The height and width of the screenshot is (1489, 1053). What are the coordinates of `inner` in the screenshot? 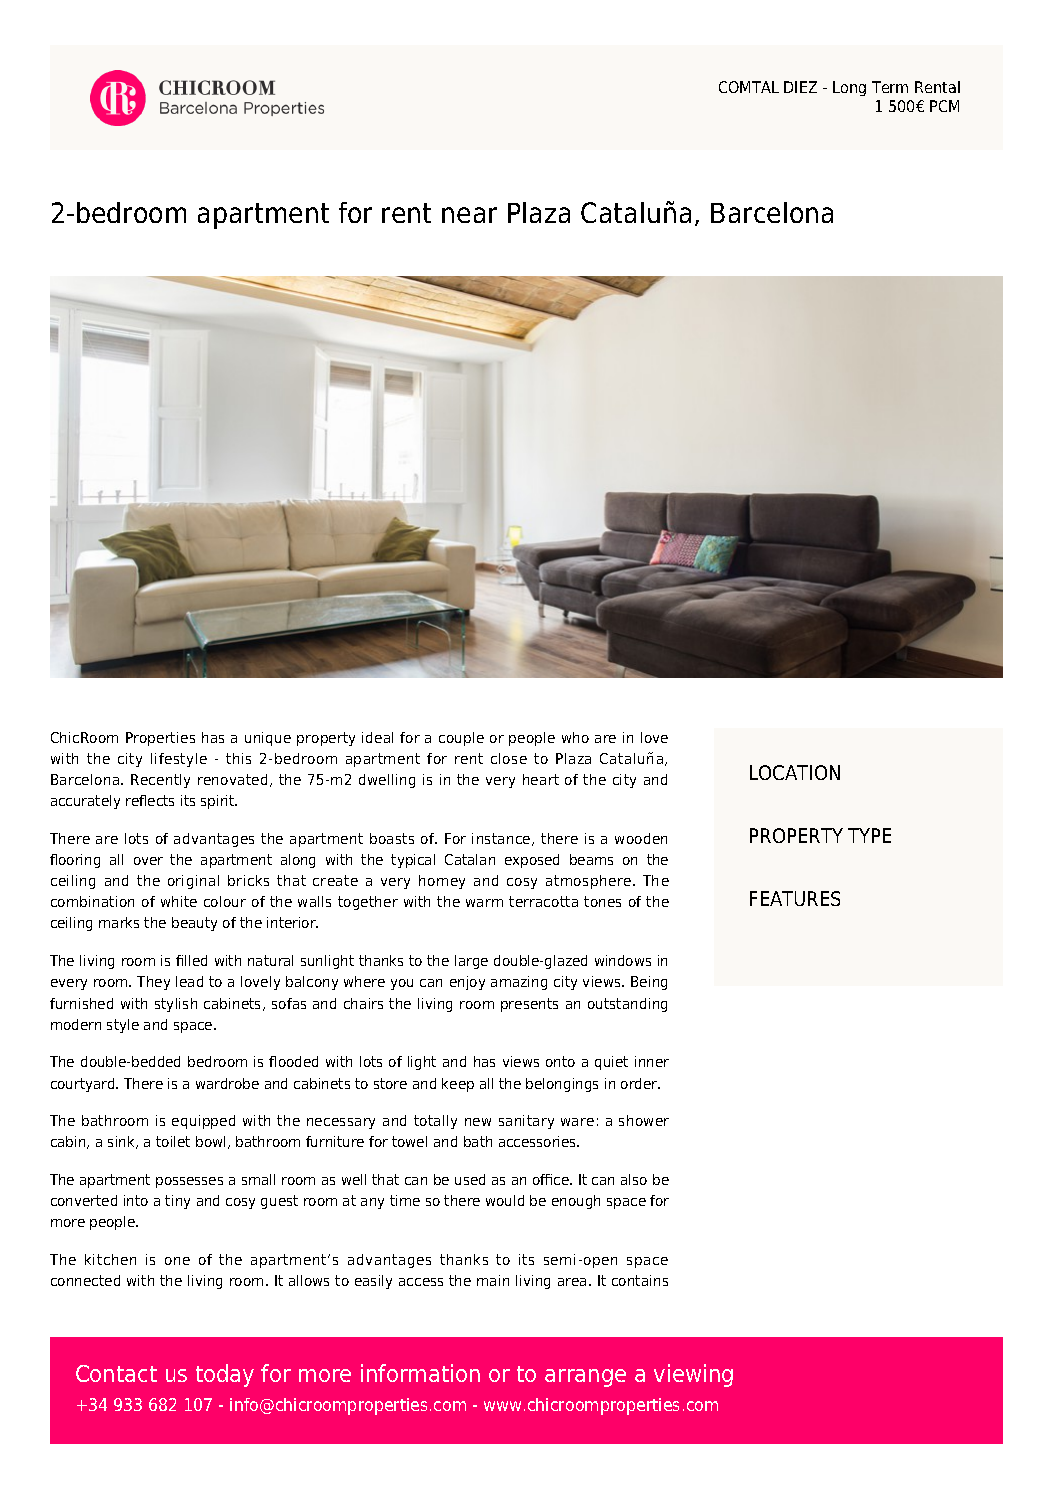 It's located at (652, 1061).
